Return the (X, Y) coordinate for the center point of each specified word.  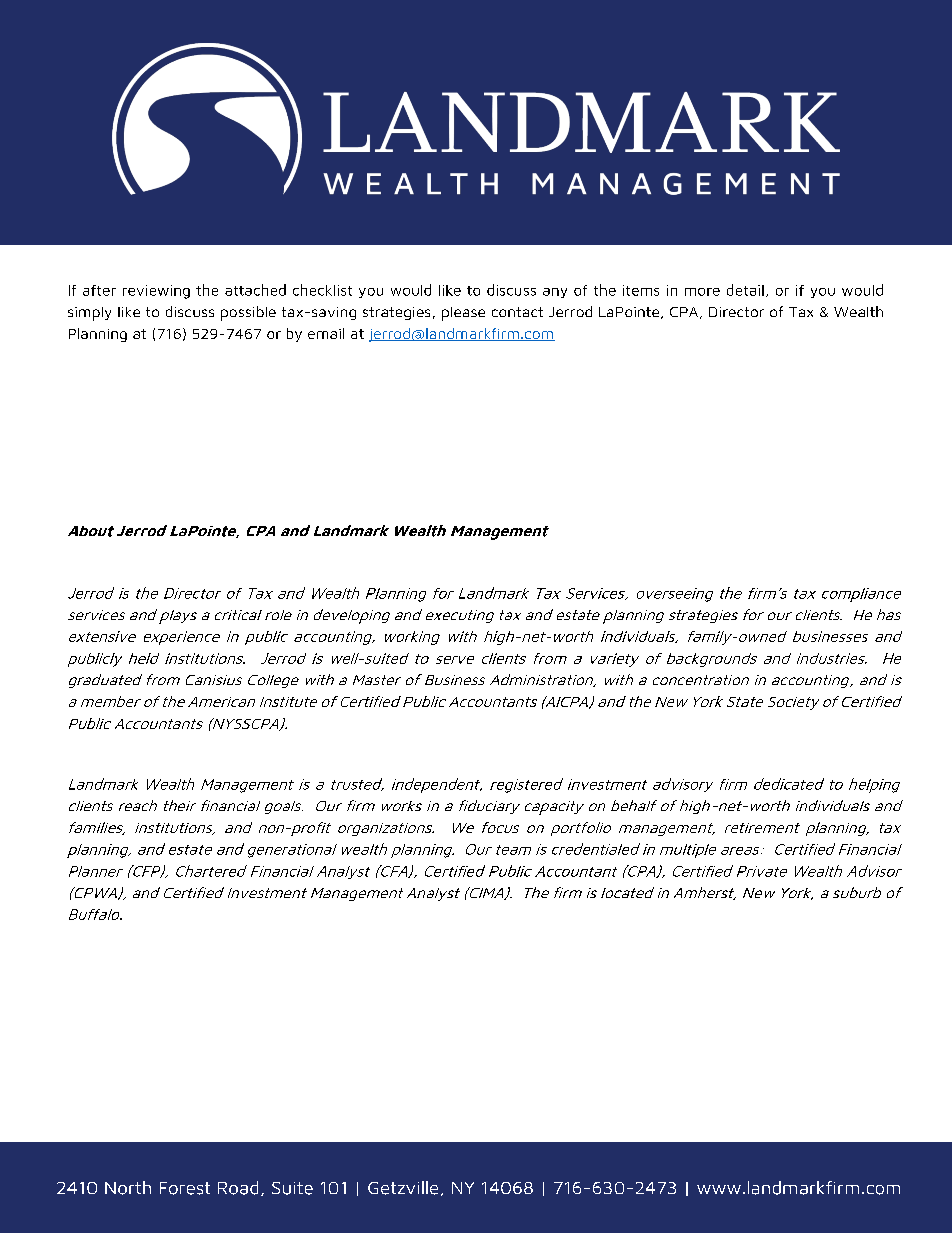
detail (745, 290)
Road (238, 1188)
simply (89, 314)
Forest (185, 1188)
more (702, 292)
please (463, 314)
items (641, 290)
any (555, 293)
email (326, 333)
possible (248, 313)
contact (517, 312)
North (128, 1188)
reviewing (156, 292)
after (99, 290)
